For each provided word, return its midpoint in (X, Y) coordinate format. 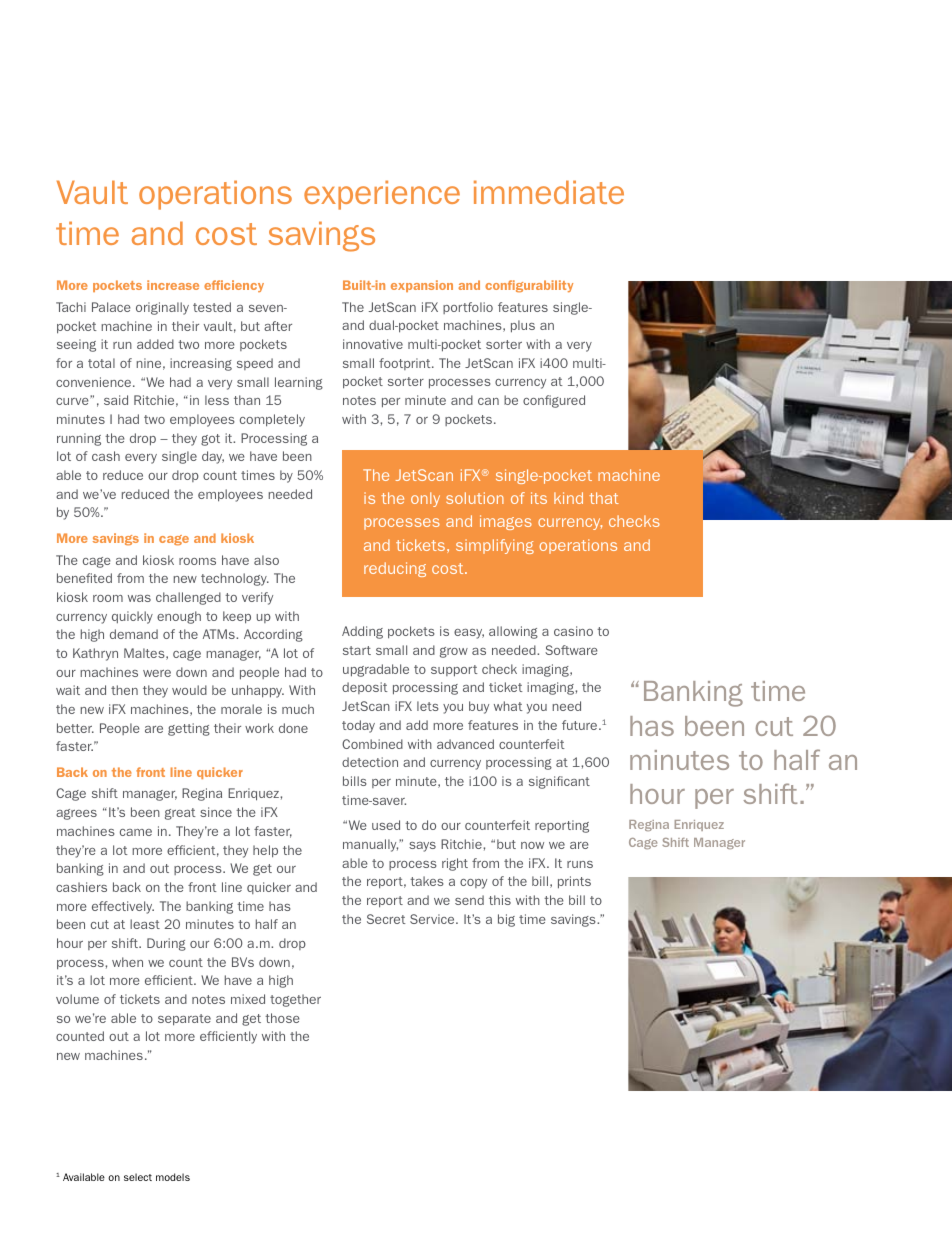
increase (173, 285)
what (508, 706)
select (138, 1177)
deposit (365, 688)
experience (382, 195)
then (124, 690)
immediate (549, 192)
